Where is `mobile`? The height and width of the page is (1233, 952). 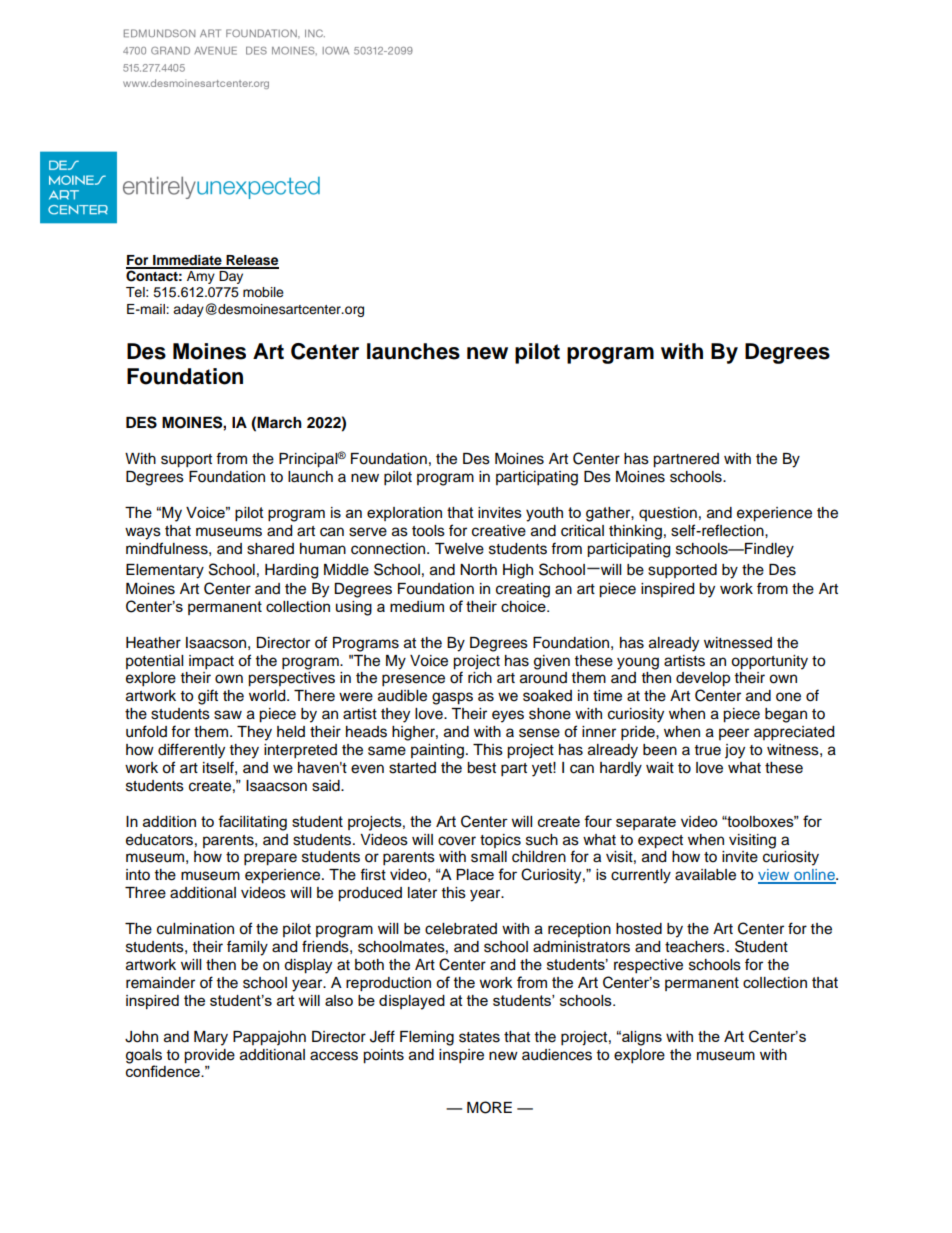
mobile is located at coordinates (263, 292).
